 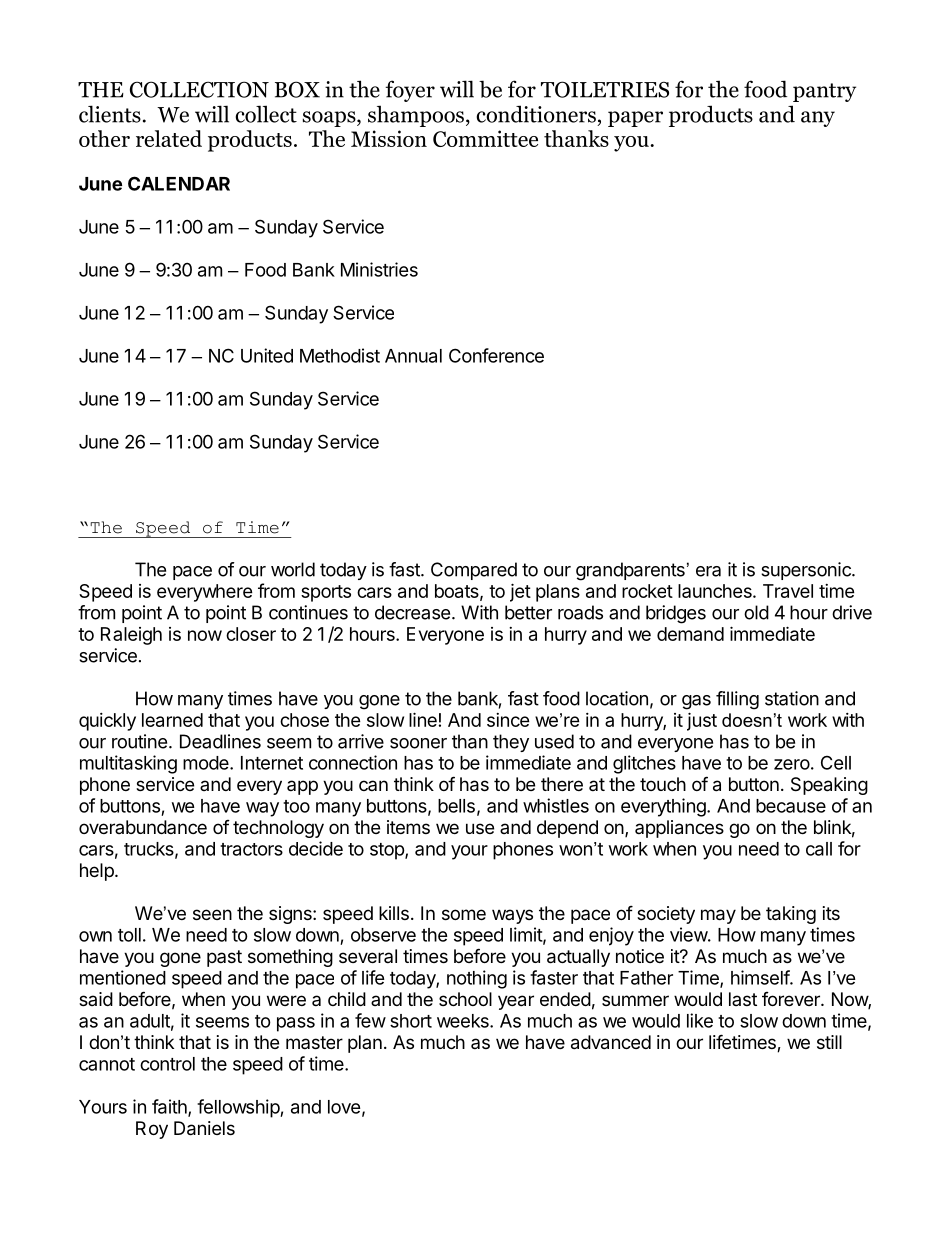 What do you see at coordinates (819, 849) in the screenshot?
I see `call` at bounding box center [819, 849].
